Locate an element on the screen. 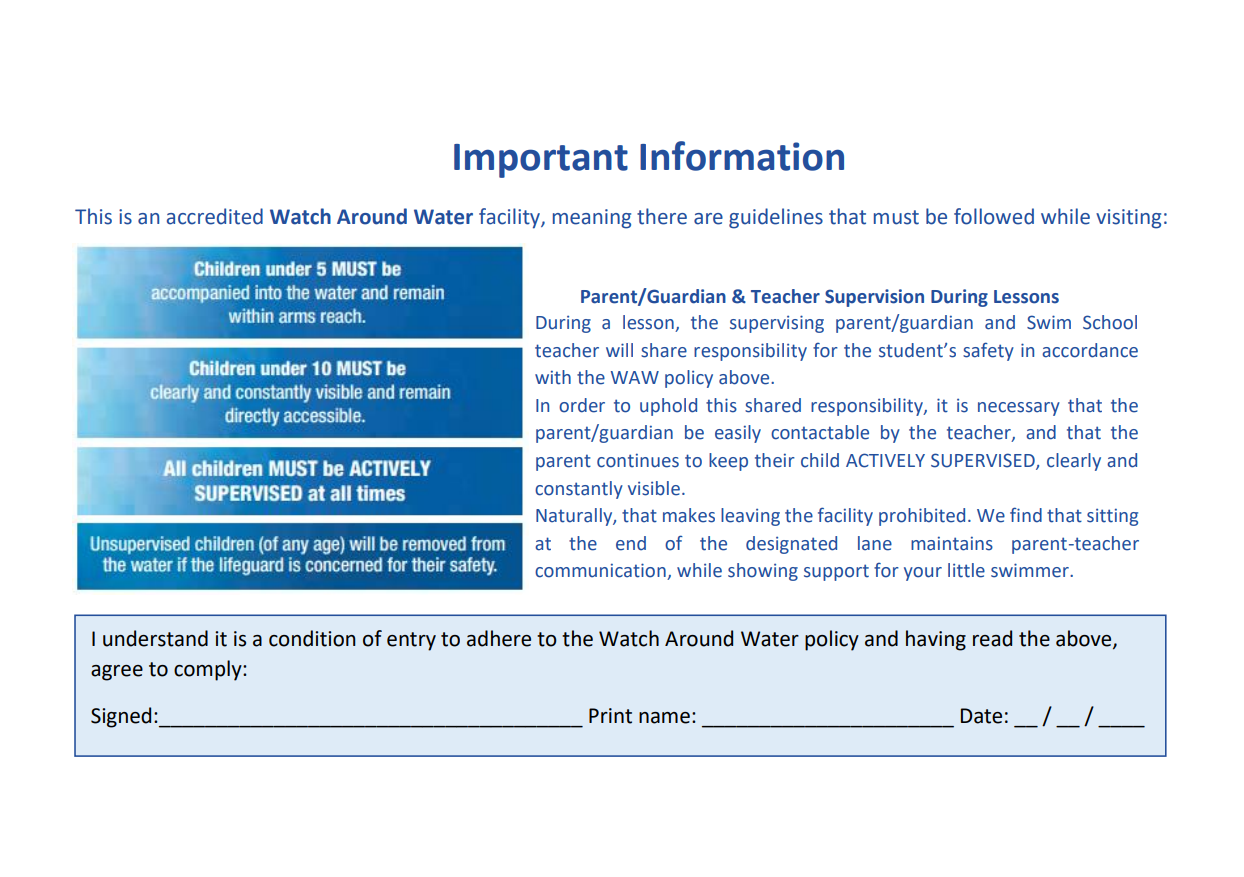 The width and height of the screenshot is (1244, 877). comply is located at coordinates (209, 670).
